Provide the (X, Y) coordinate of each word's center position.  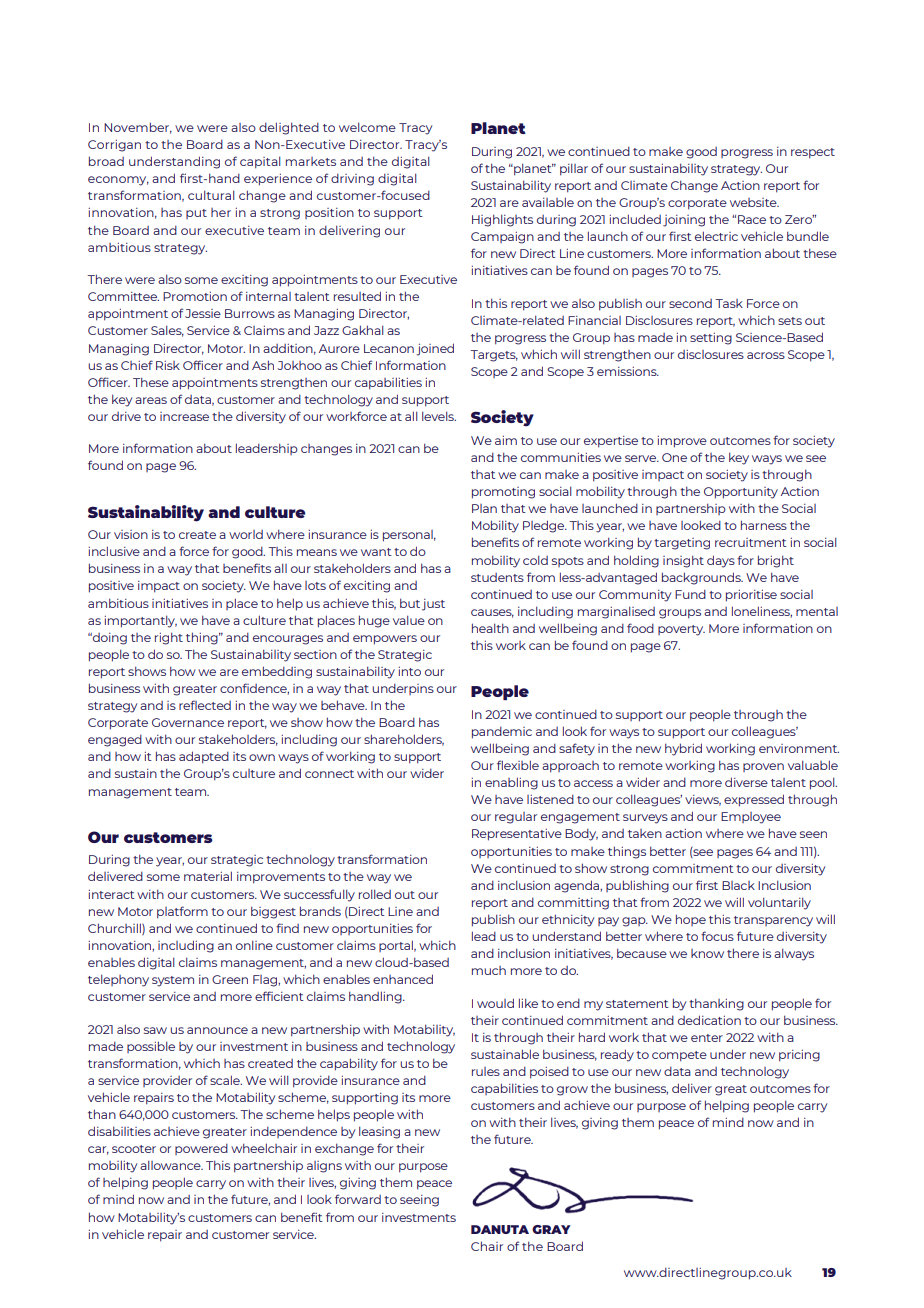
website (754, 202)
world (246, 534)
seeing (419, 1201)
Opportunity (741, 493)
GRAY (551, 1229)
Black (738, 885)
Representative (517, 835)
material (208, 876)
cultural (211, 195)
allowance (171, 1165)
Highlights (502, 220)
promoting (503, 493)
